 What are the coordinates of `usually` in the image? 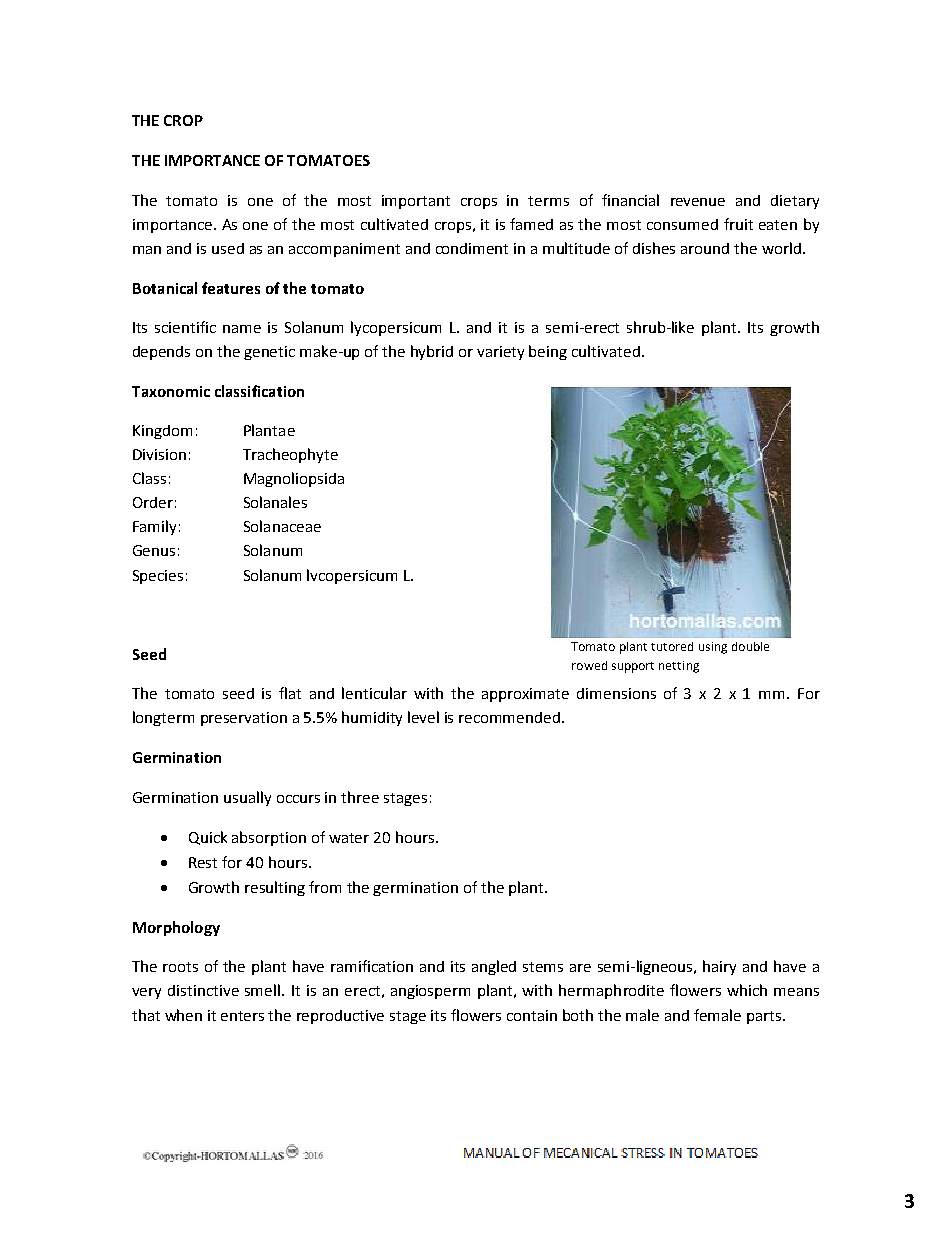 It's located at (247, 798).
